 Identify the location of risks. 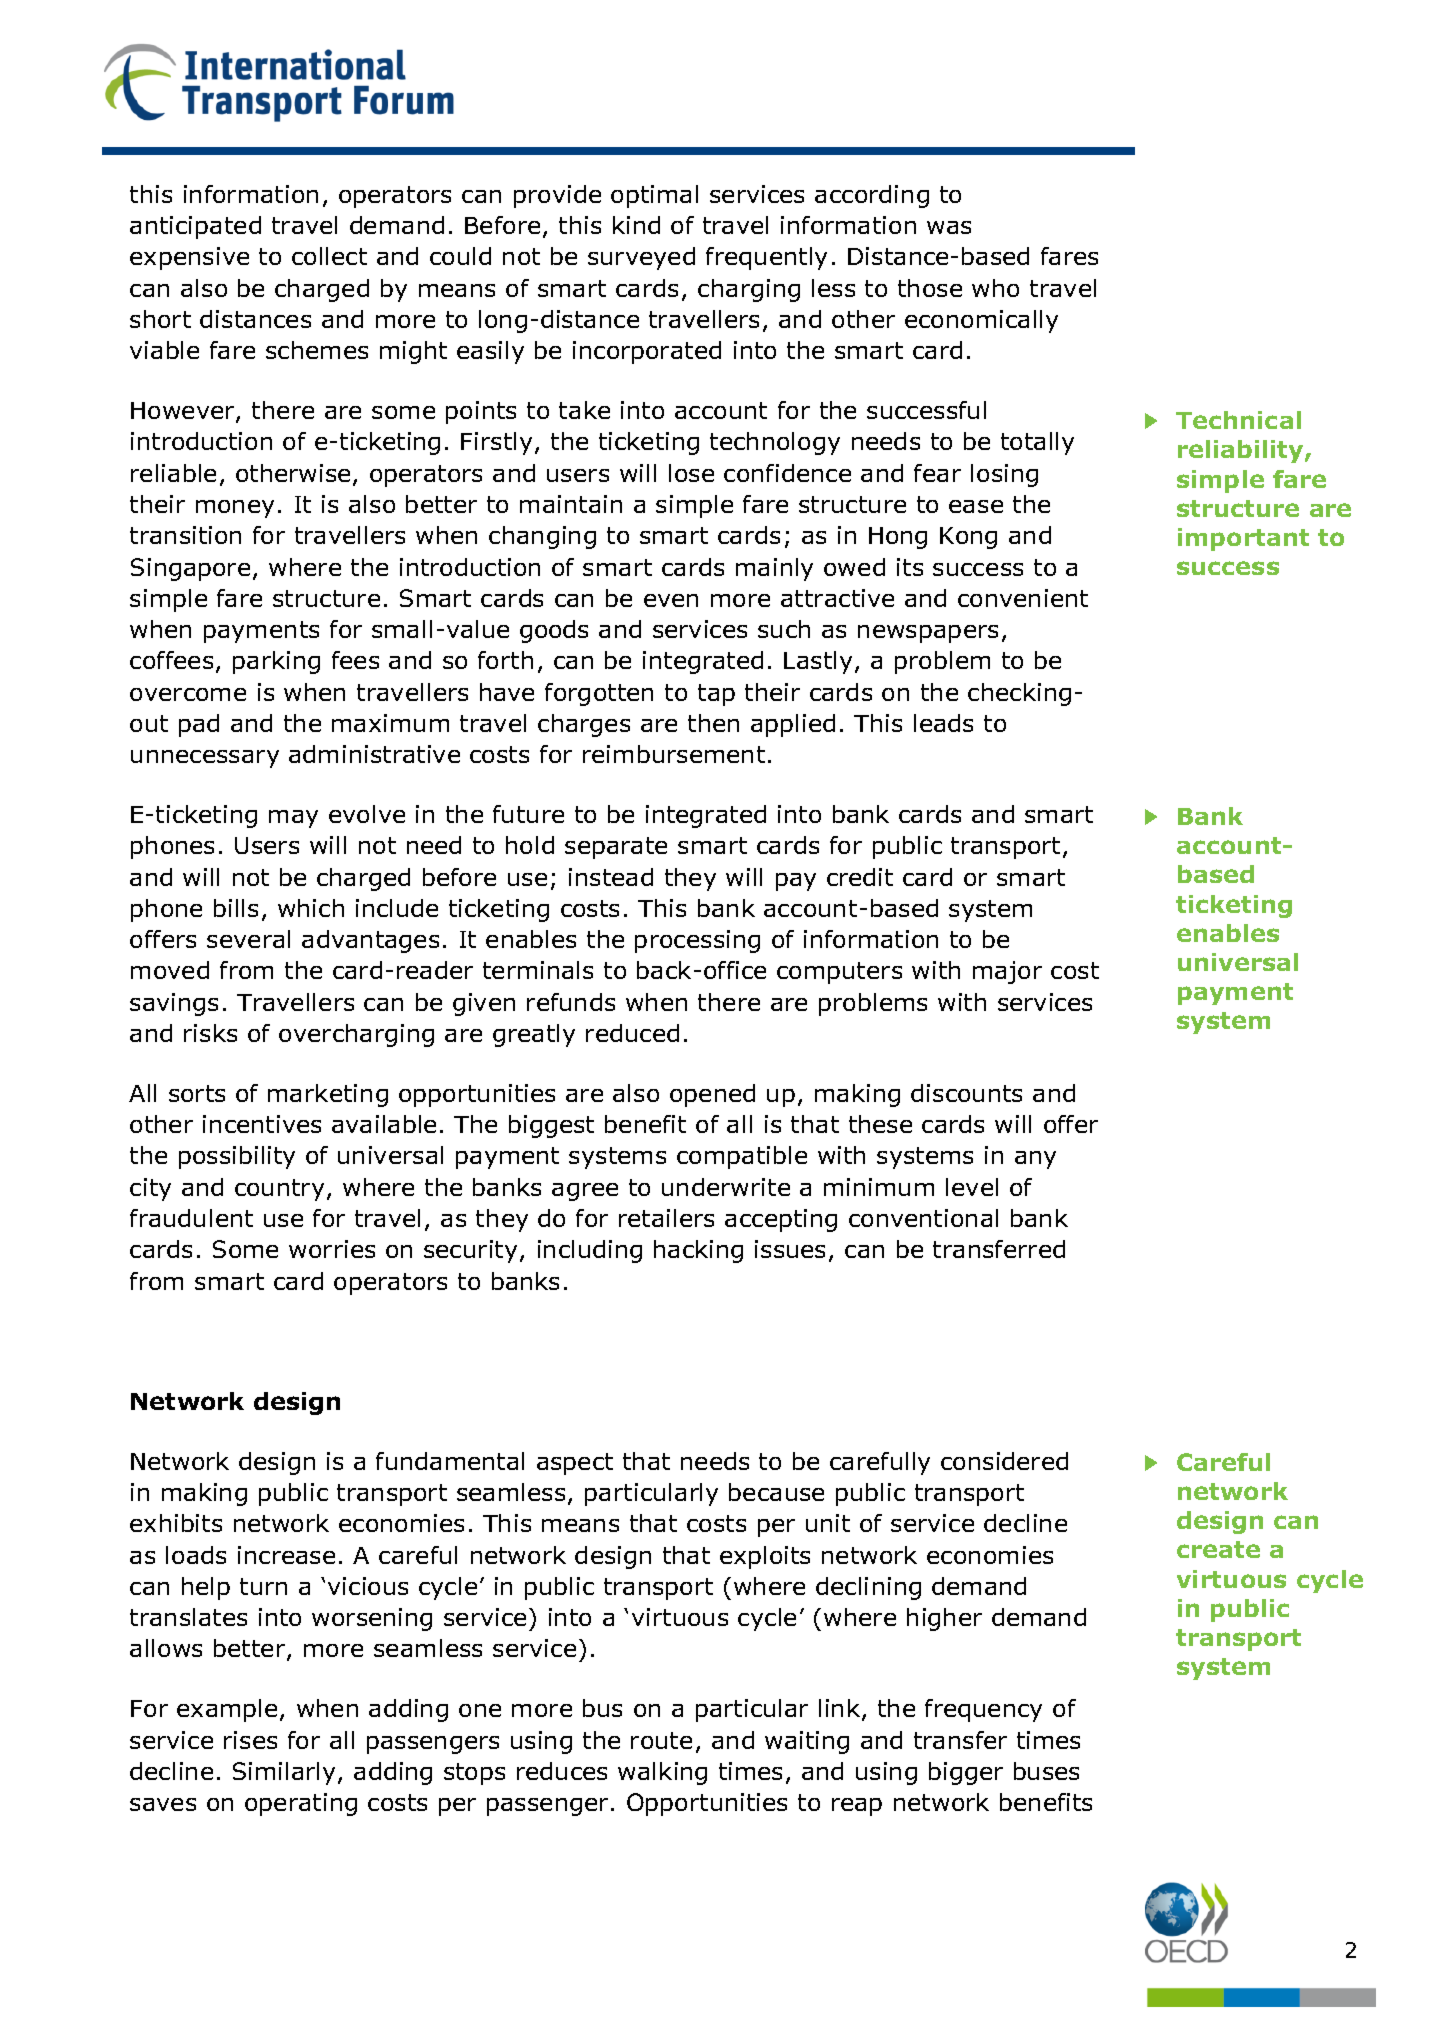
(210, 1033).
